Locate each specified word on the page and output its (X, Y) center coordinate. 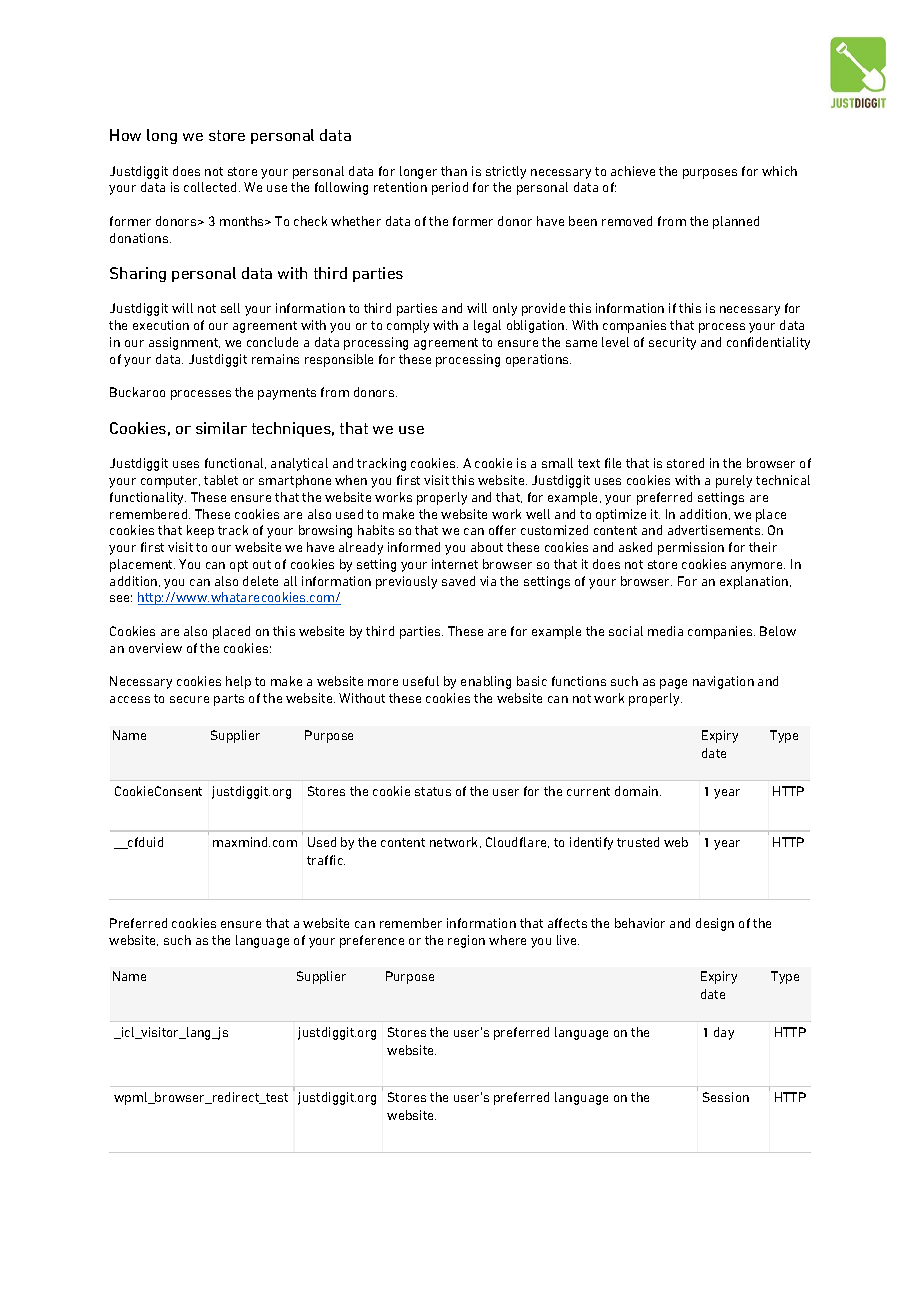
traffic (326, 860)
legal (487, 326)
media (665, 631)
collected (212, 187)
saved (458, 581)
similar (221, 428)
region (466, 941)
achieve (633, 171)
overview (155, 648)
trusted (638, 842)
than (454, 171)
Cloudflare (517, 842)
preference (372, 941)
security (672, 343)
